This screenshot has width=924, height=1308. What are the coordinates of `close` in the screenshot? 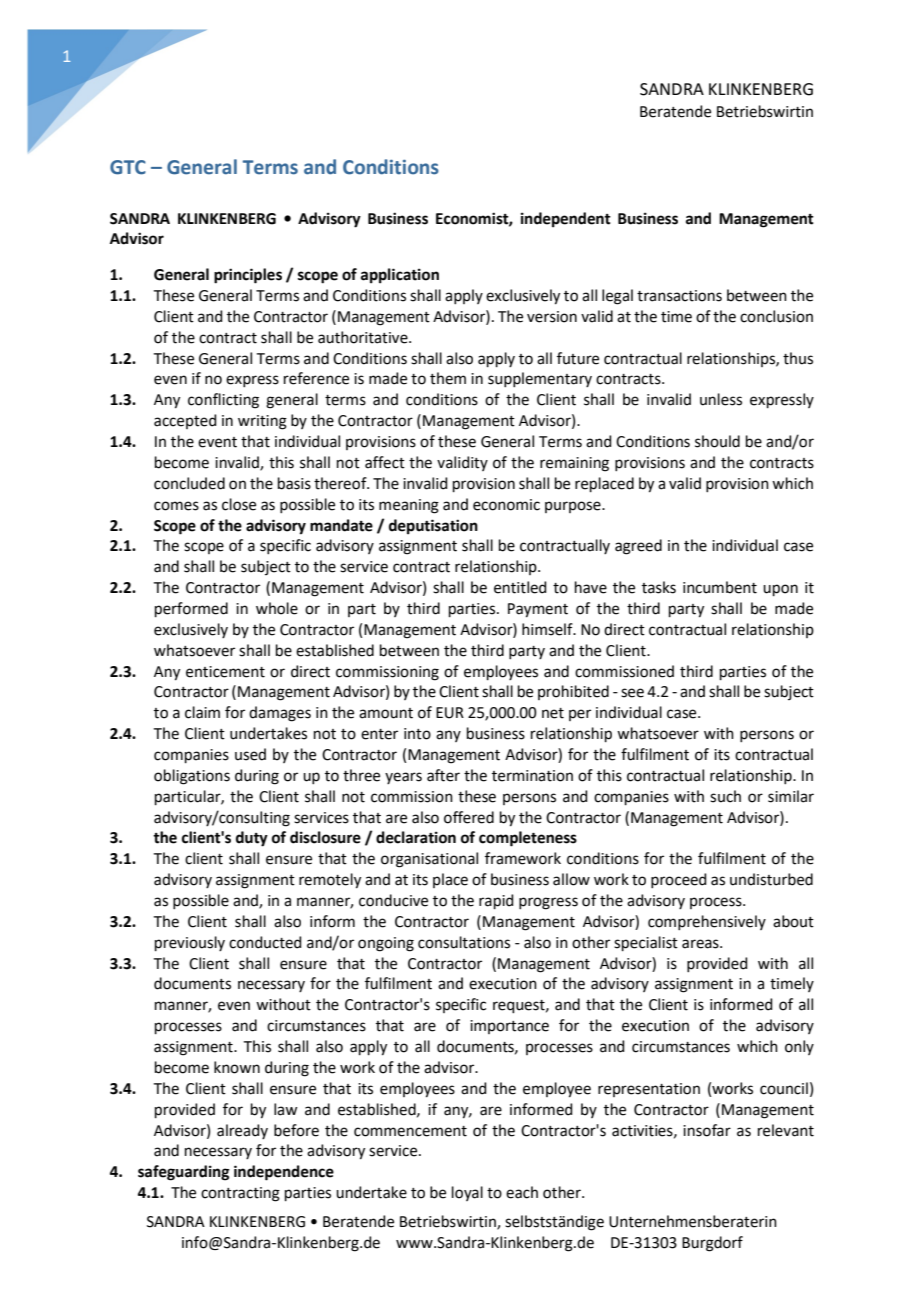 It's located at (239, 504).
